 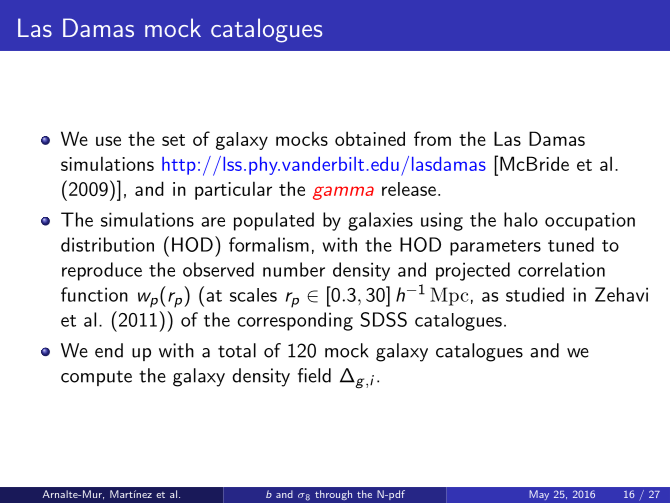 I want to click on set, so click(x=173, y=140).
